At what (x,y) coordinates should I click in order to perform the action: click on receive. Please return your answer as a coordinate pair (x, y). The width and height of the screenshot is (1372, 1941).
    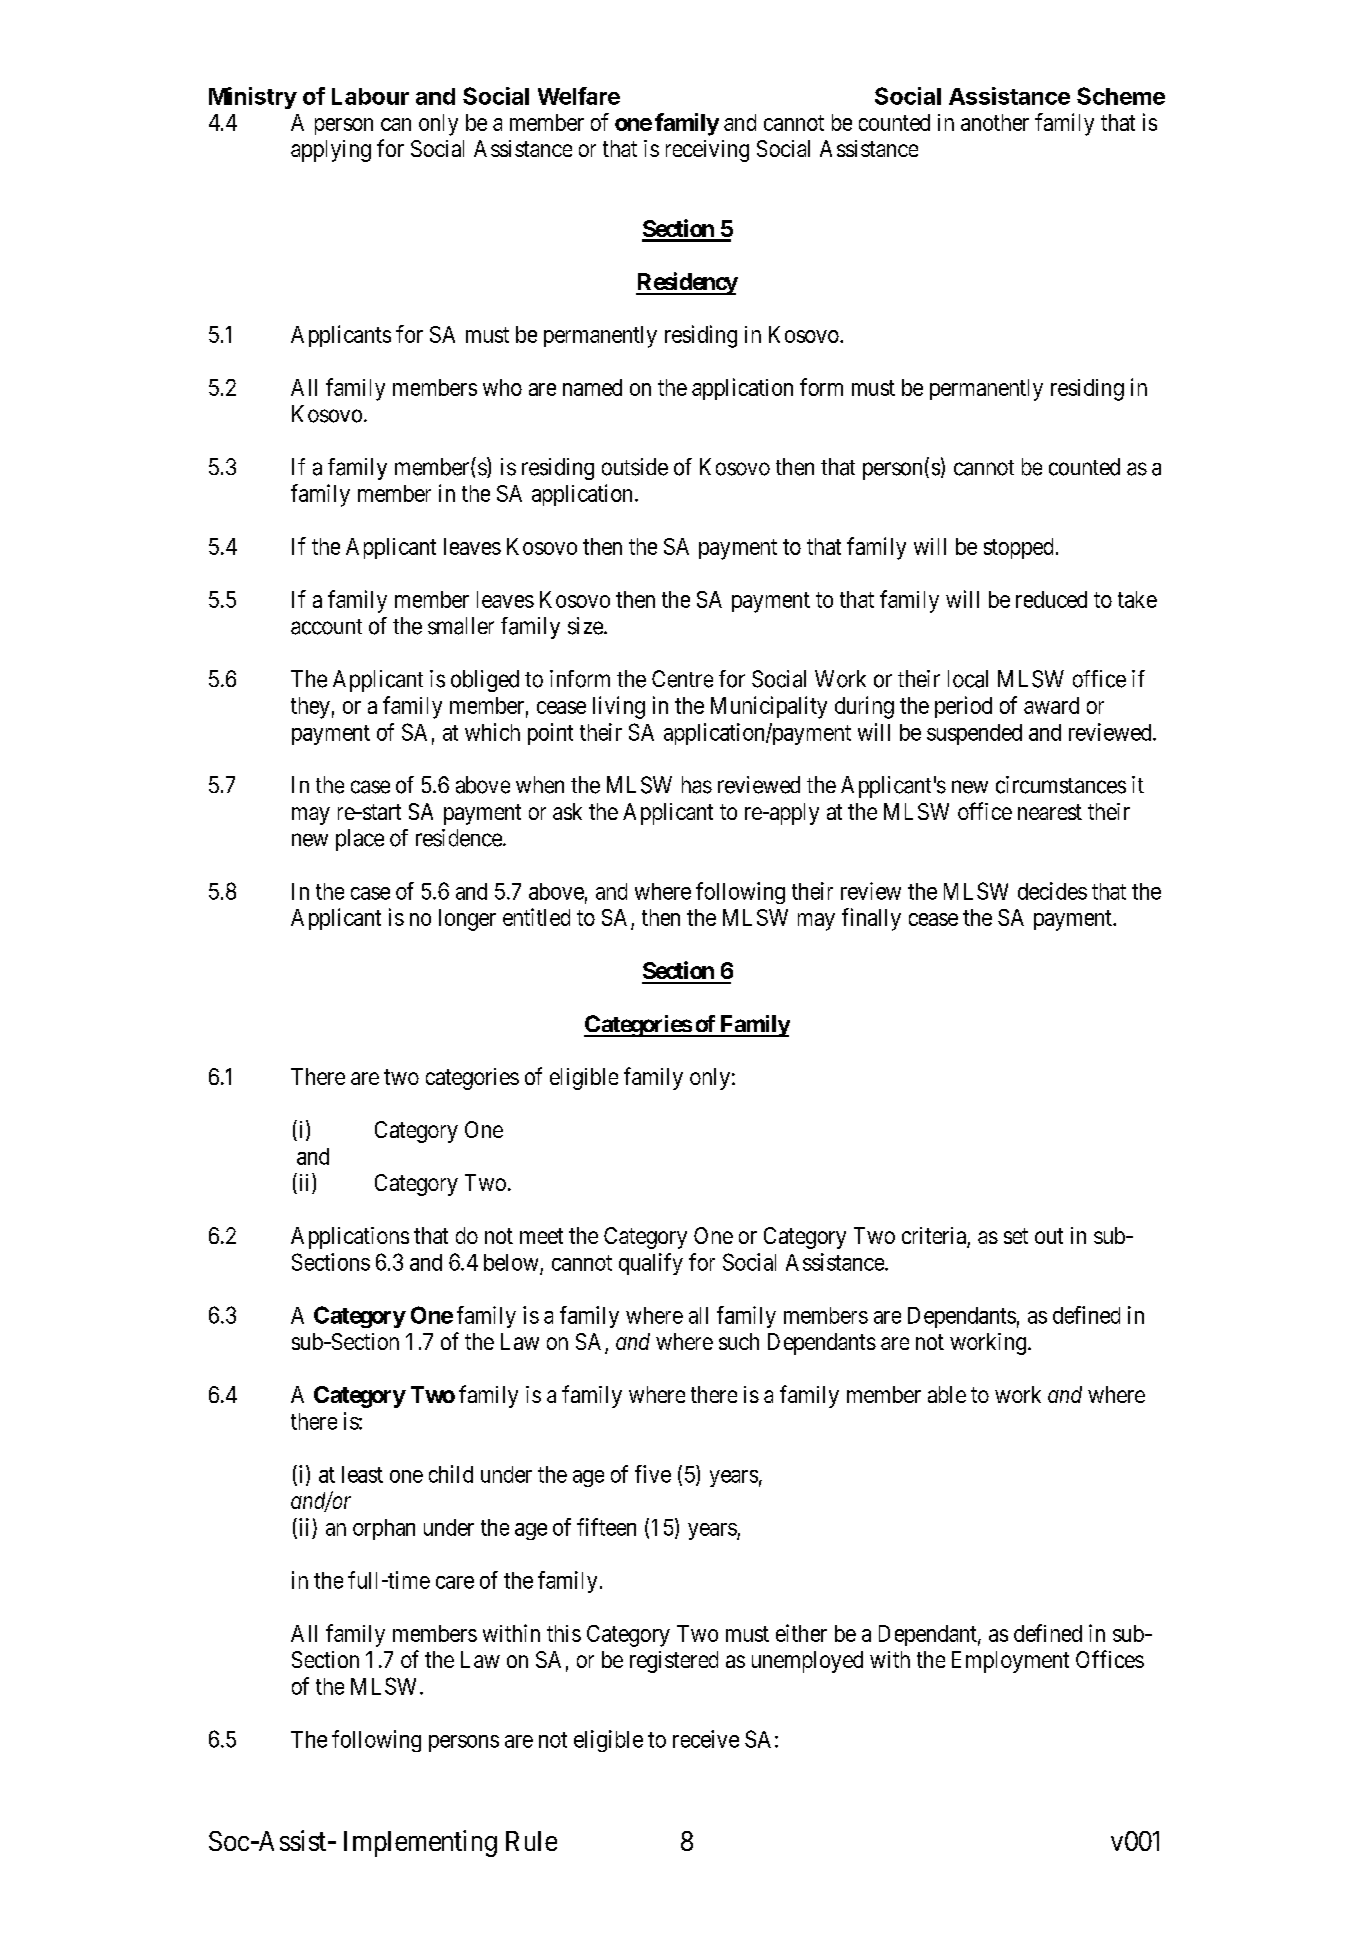
    Looking at the image, I should click on (706, 1739).
